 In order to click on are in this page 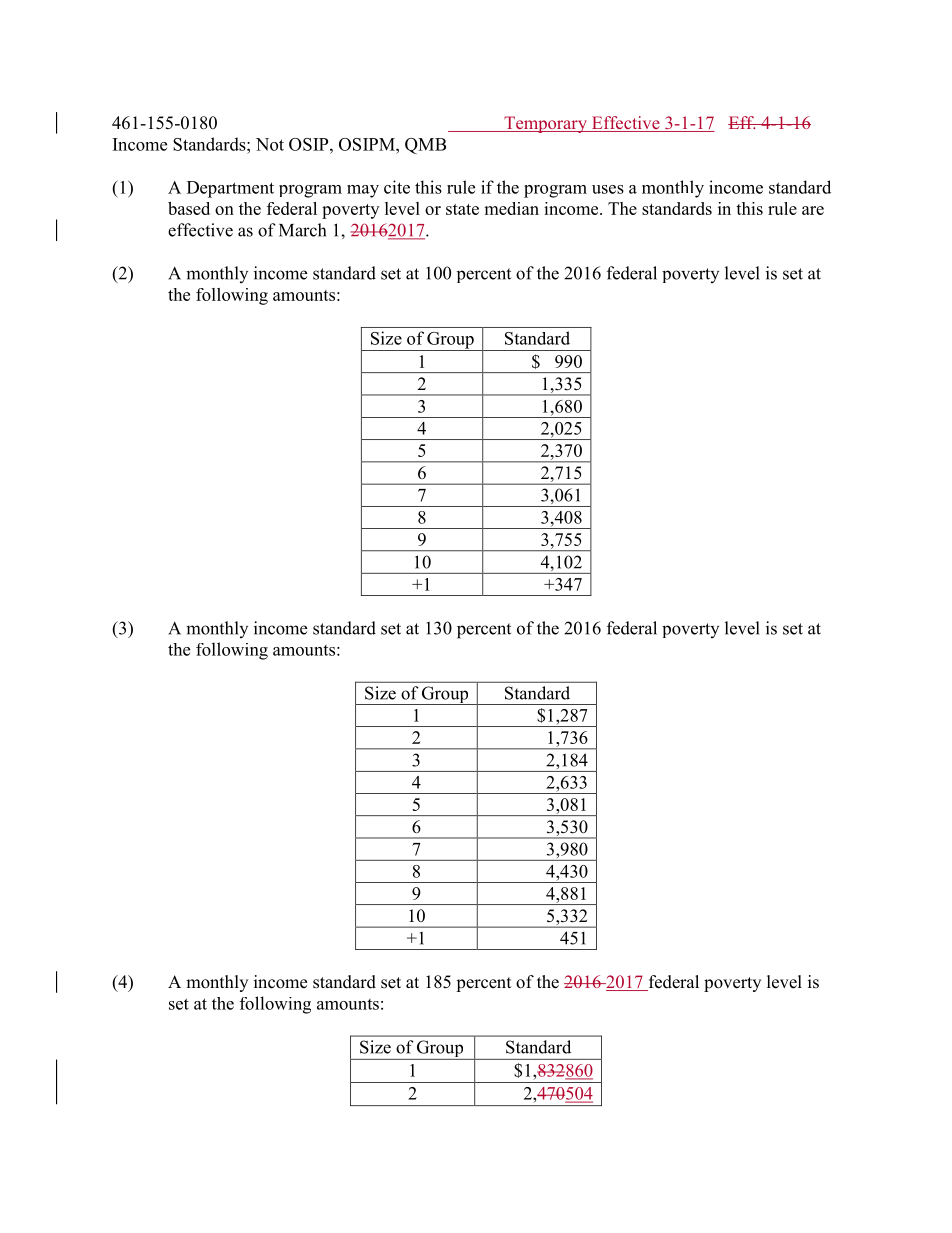, I will do `click(813, 210)`.
